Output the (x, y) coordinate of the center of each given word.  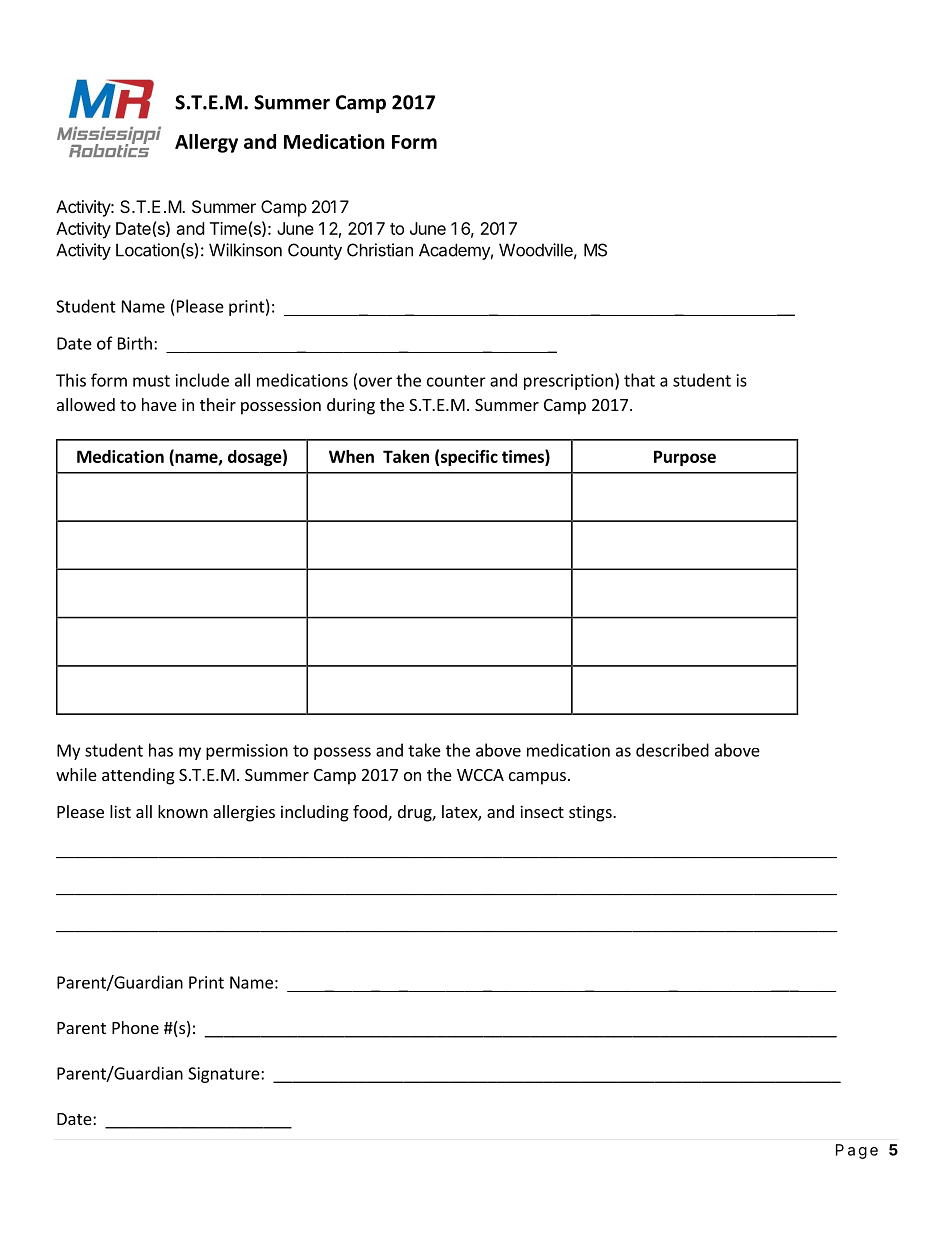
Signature (225, 1075)
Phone (135, 1027)
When (351, 456)
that (639, 380)
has (161, 750)
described (672, 750)
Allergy (206, 143)
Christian (380, 250)
